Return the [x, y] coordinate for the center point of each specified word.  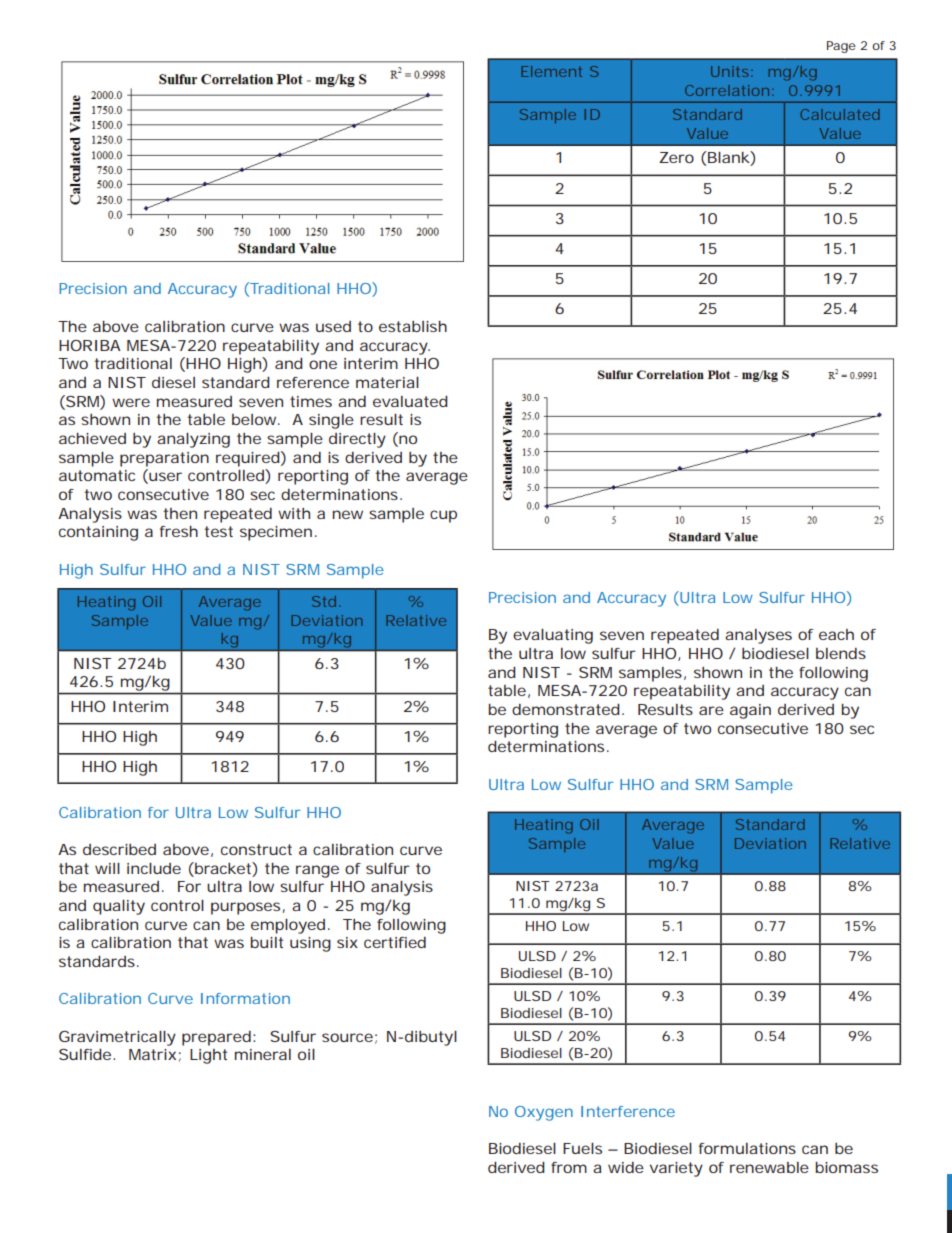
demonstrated [566, 709]
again [750, 711]
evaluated [410, 401]
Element [551, 71]
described [119, 849]
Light [208, 1056]
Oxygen [544, 1113]
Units [731, 71]
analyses [758, 636]
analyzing [193, 440]
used [333, 326]
